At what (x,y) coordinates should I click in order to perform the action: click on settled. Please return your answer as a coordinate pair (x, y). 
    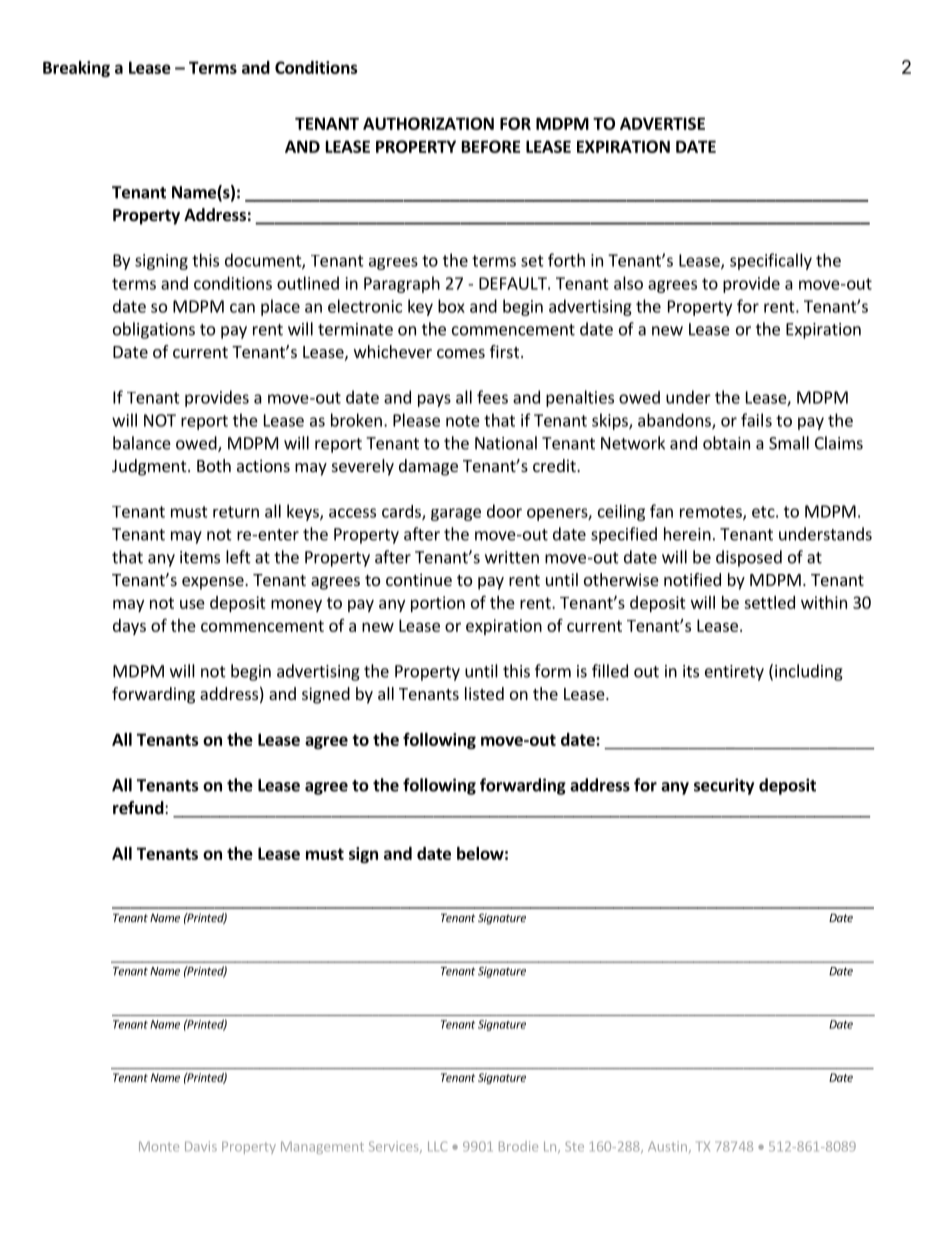
    Looking at the image, I should click on (769, 602).
